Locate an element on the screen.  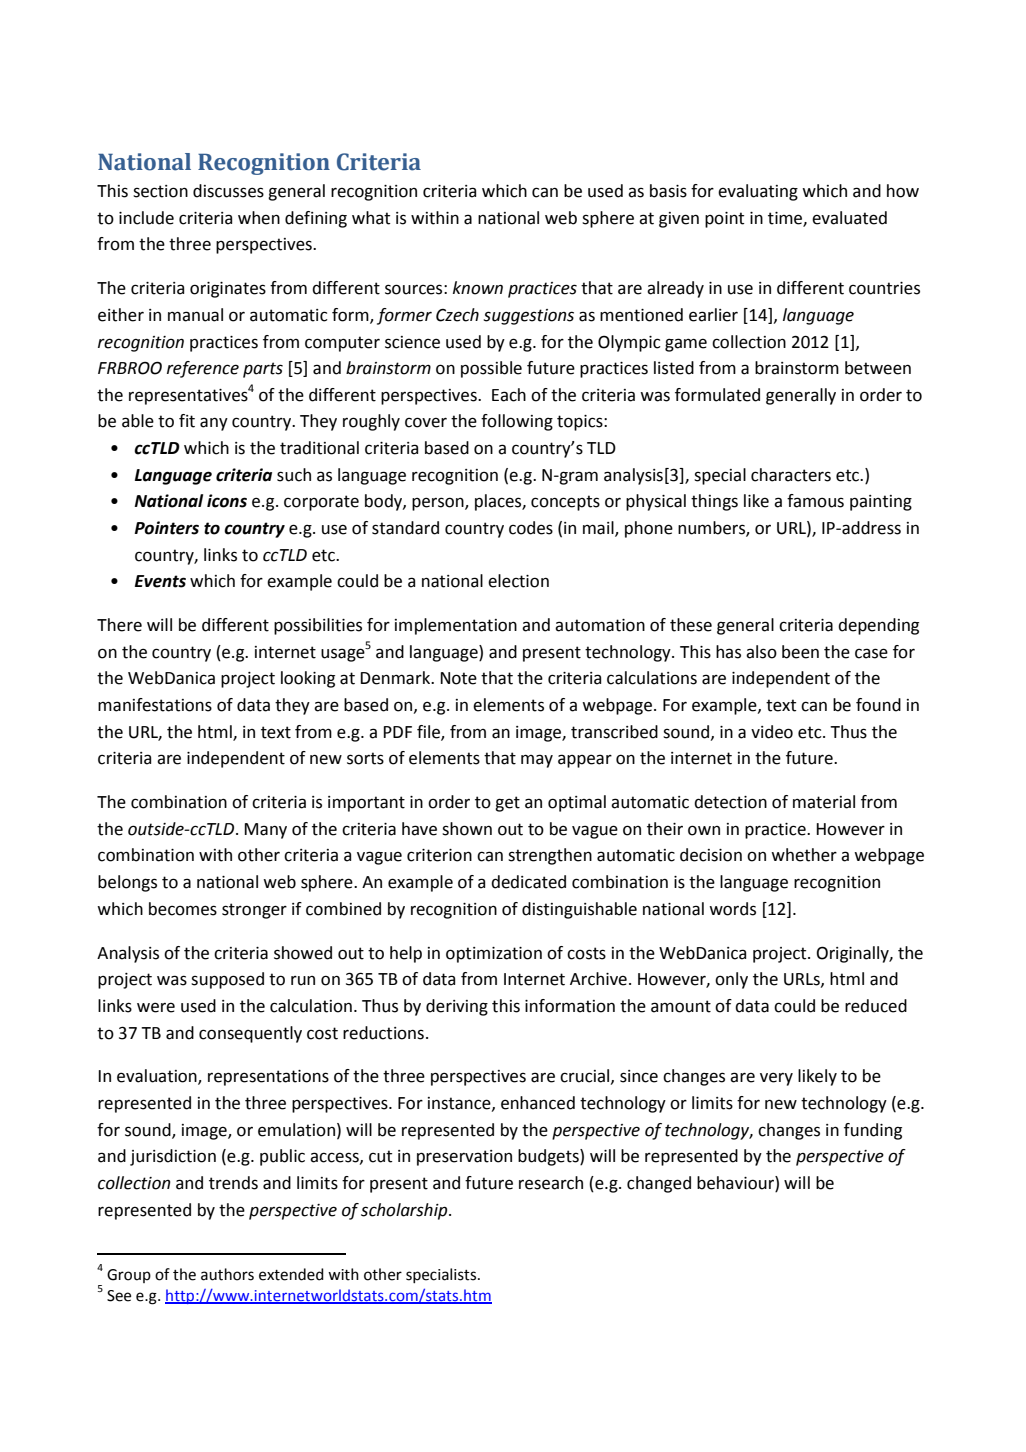
manifestations is located at coordinates (155, 705).
